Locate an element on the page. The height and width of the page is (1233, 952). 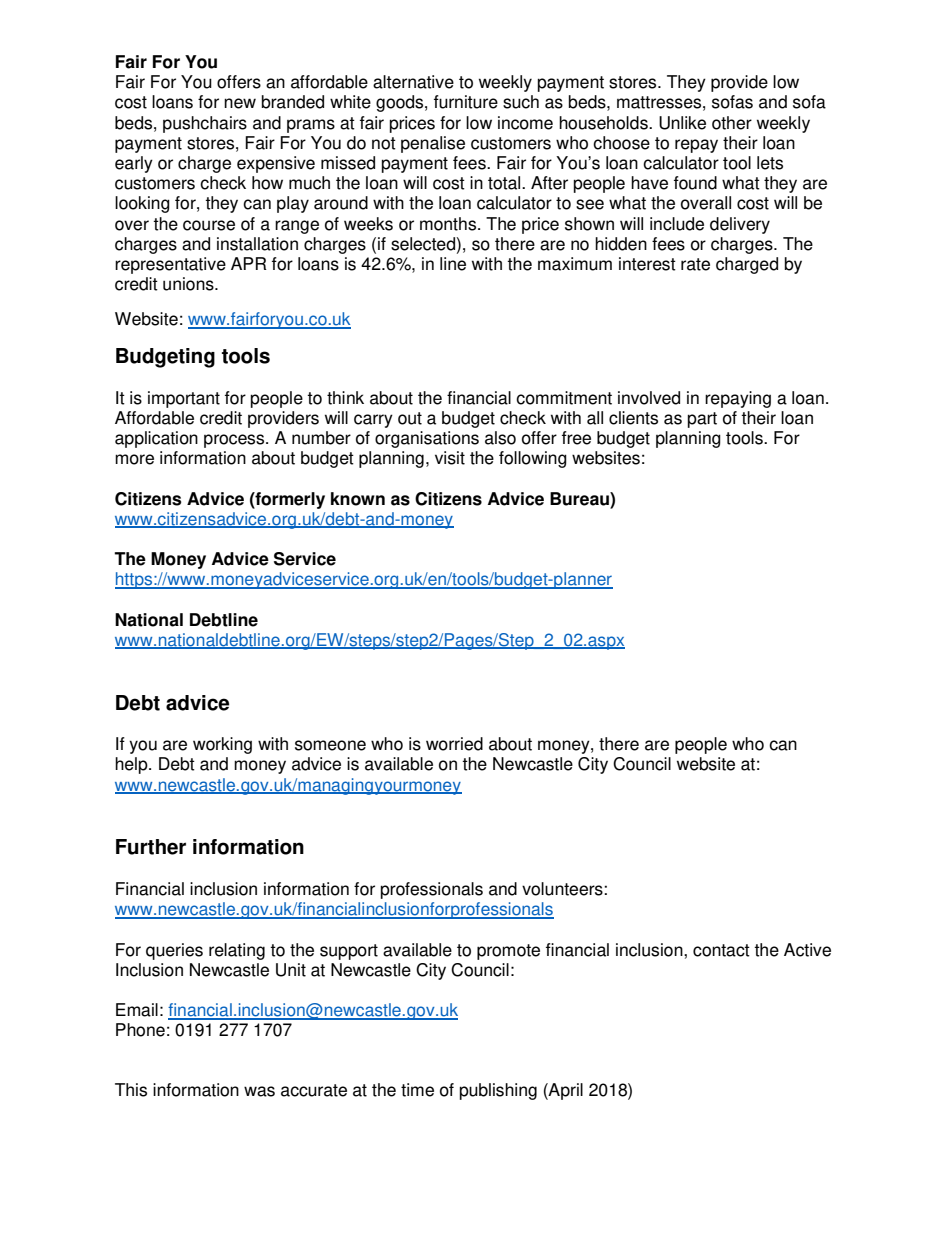
process is located at coordinates (235, 441).
